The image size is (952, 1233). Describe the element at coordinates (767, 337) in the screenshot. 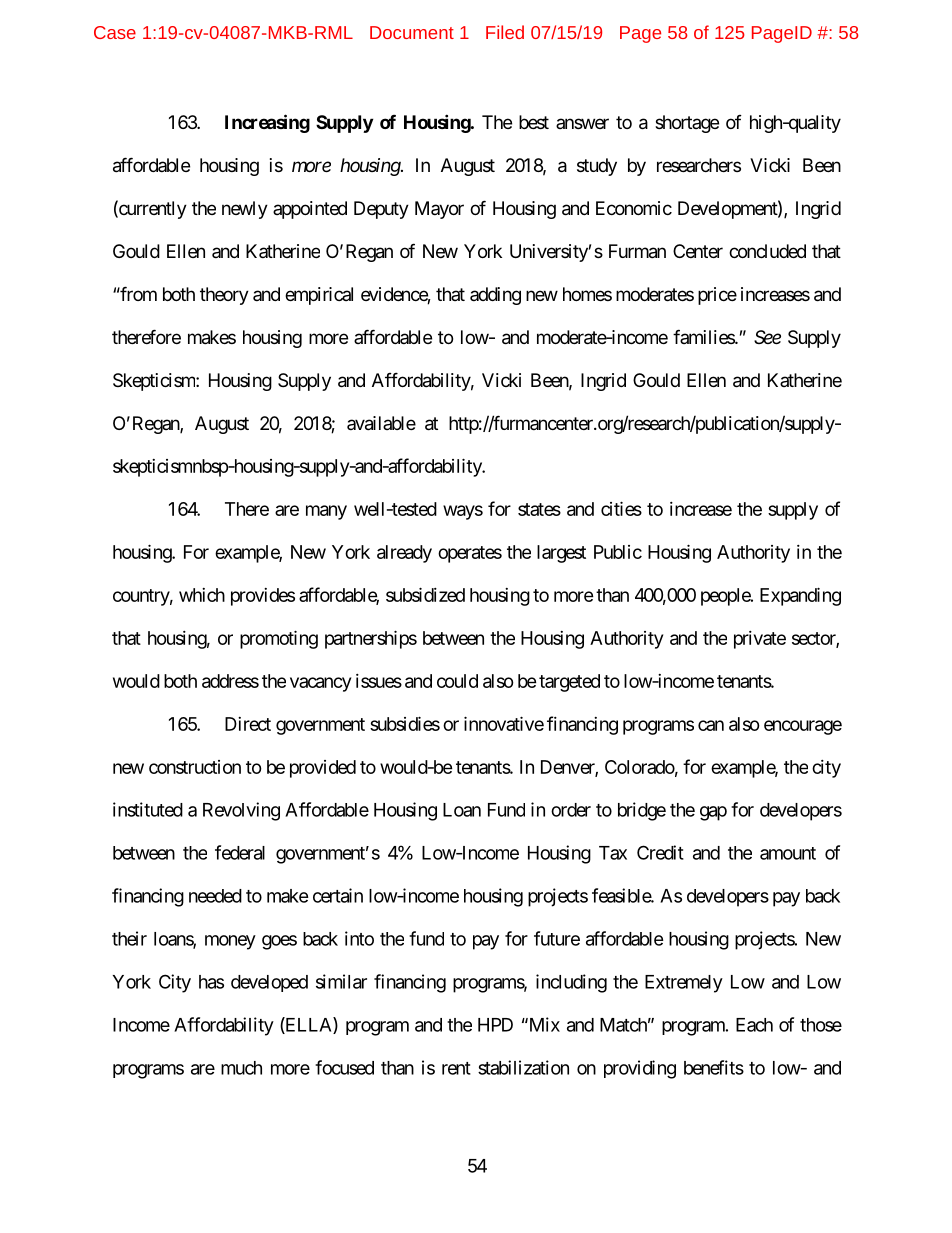

I see `See` at that location.
